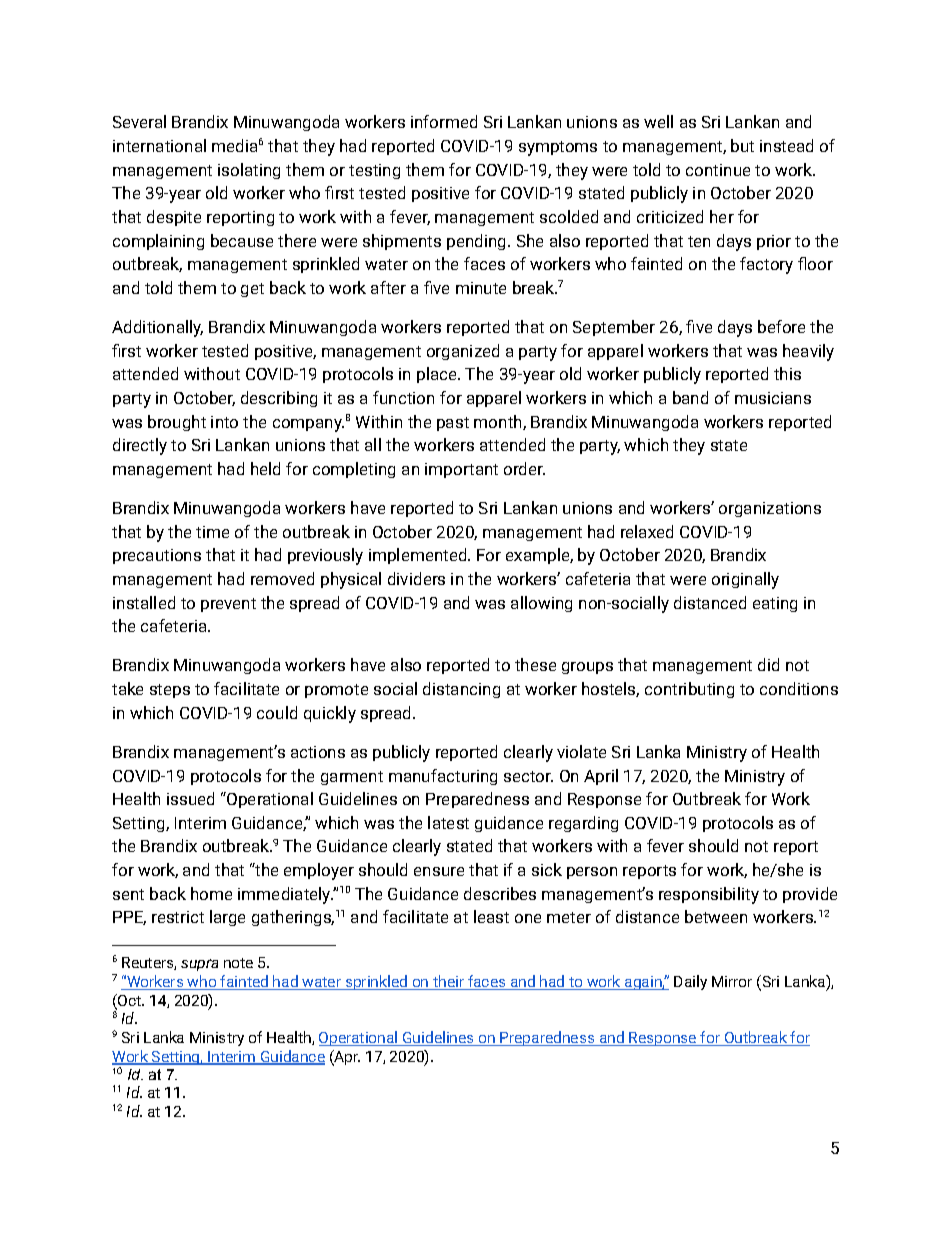 Image resolution: width=952 pixels, height=1233 pixels. What do you see at coordinates (448, 982) in the page?
I see `their` at bounding box center [448, 982].
